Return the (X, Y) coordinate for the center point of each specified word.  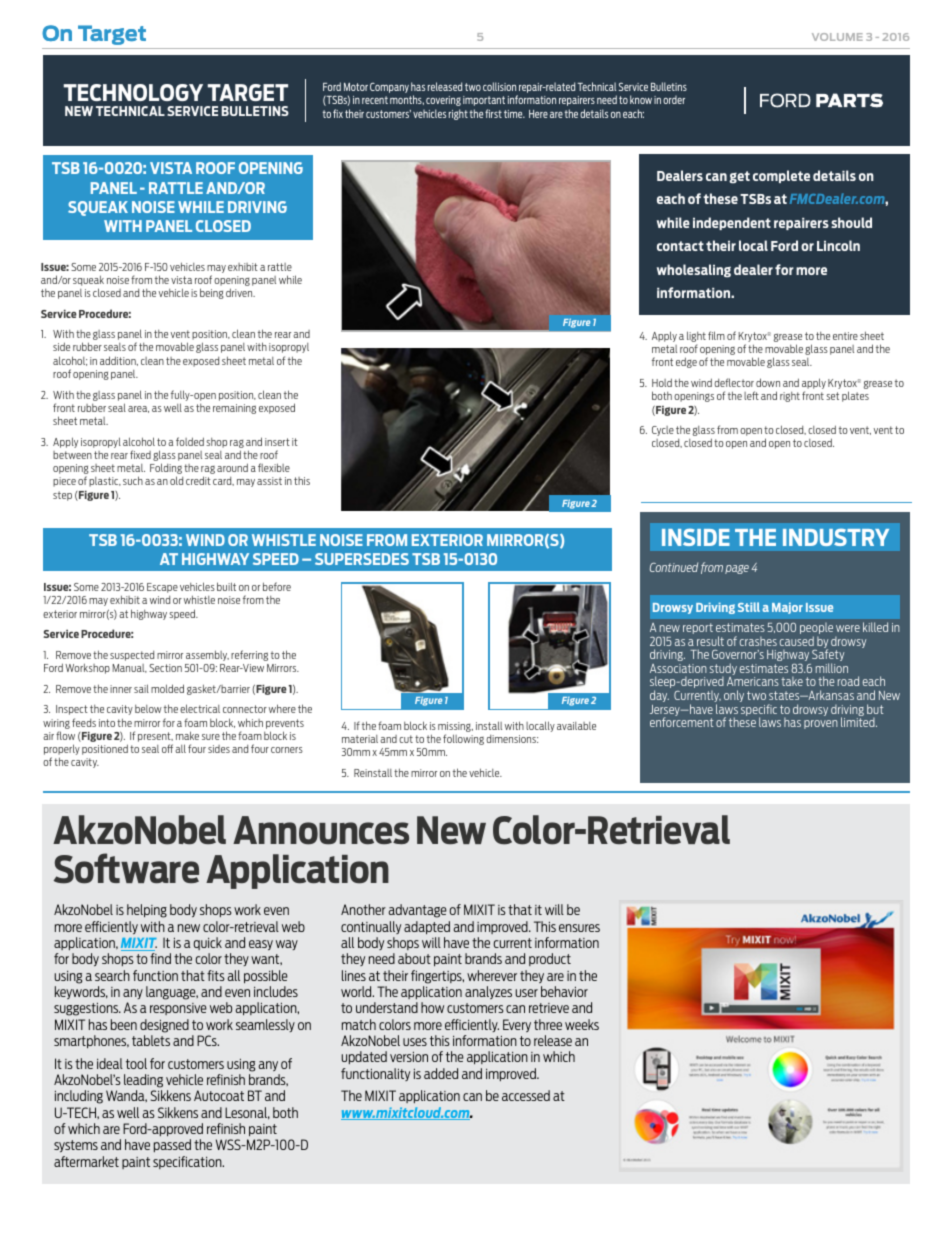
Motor (356, 87)
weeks (582, 1024)
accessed (526, 1095)
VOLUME (837, 37)
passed (172, 1145)
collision (499, 86)
